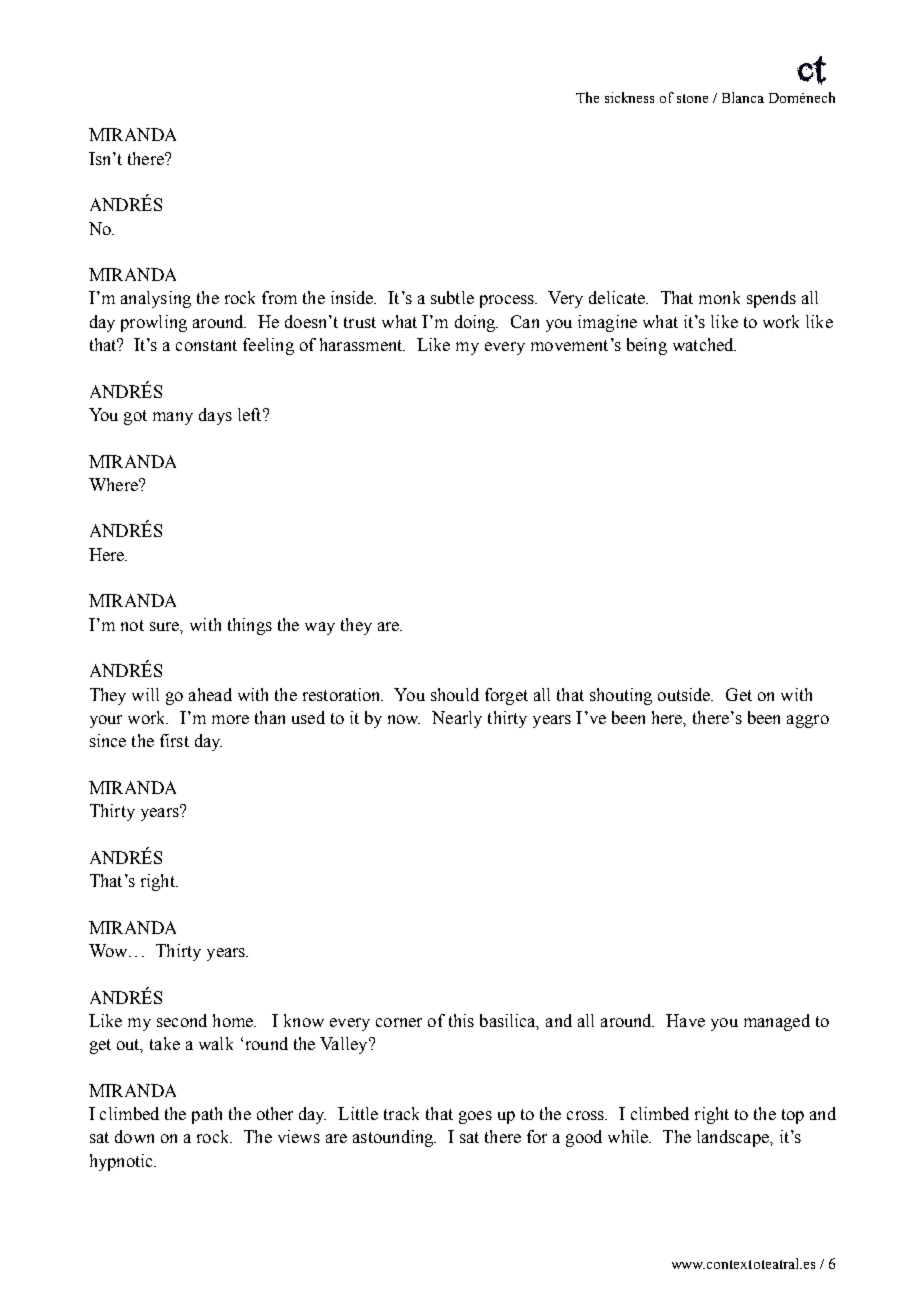  Describe the element at coordinates (476, 323) in the screenshot. I see `doing` at that location.
